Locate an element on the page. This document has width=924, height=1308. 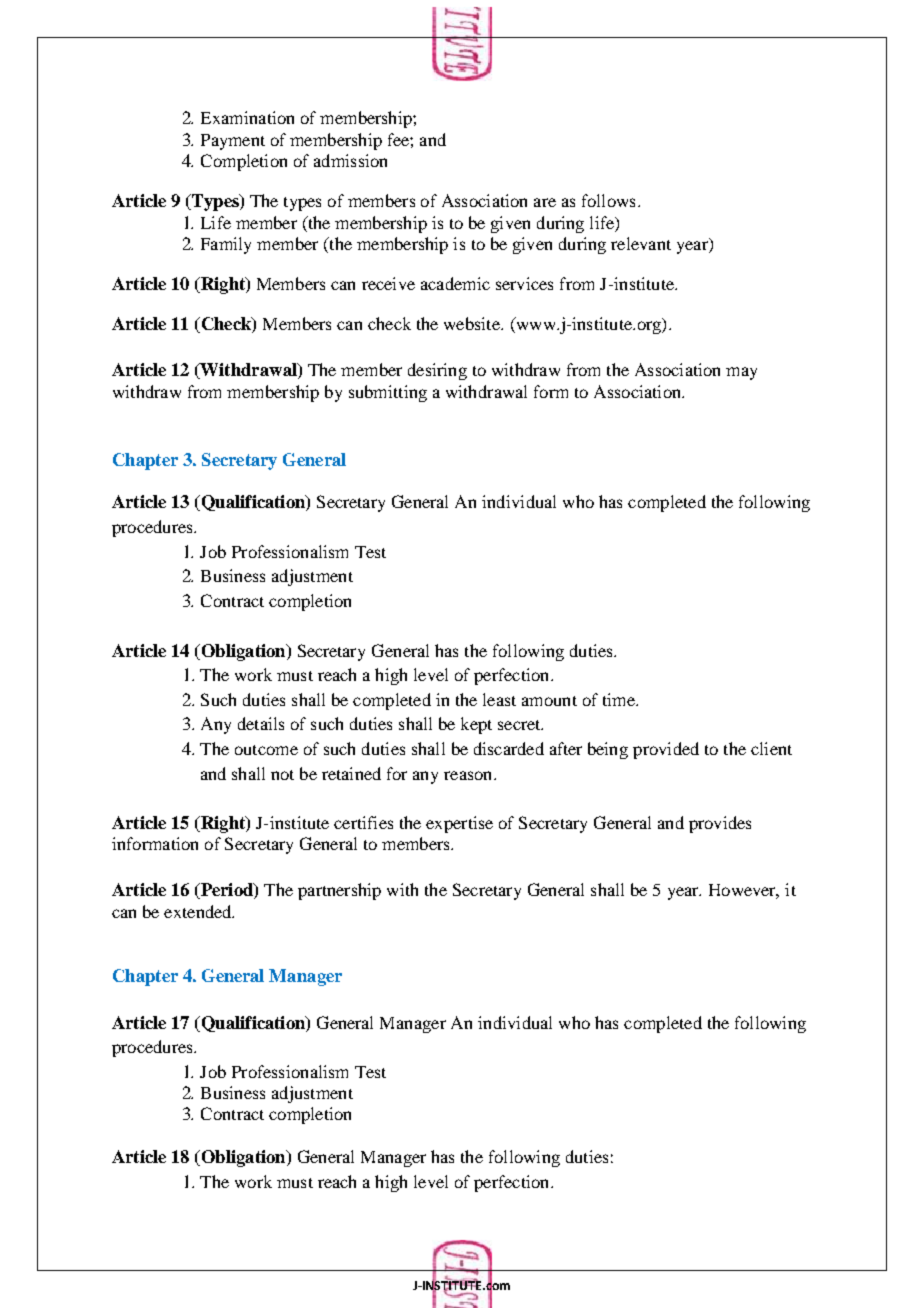
submitting is located at coordinates (388, 393).
